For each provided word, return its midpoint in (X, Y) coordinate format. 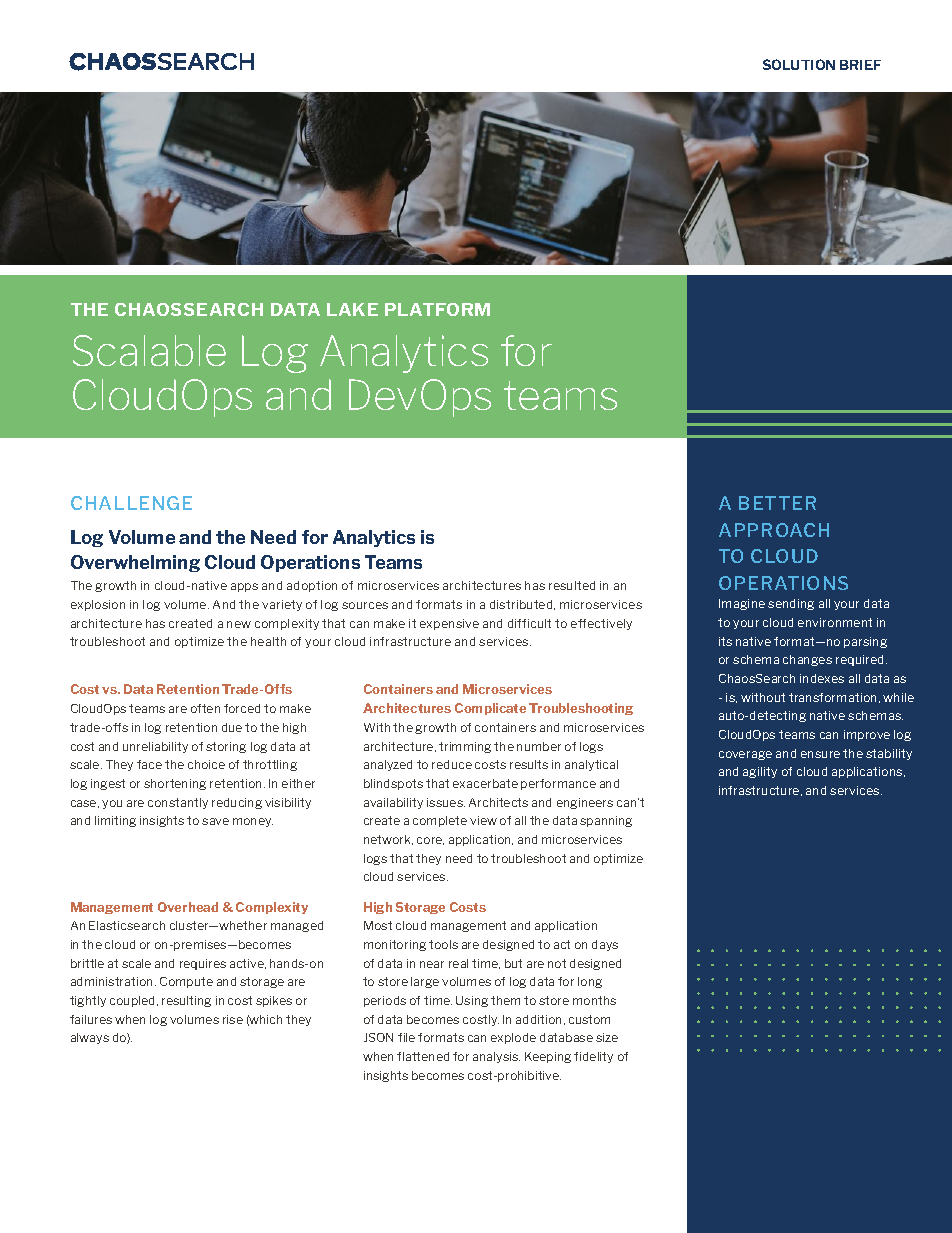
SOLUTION (799, 64)
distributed (522, 605)
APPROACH (774, 530)
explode (513, 1038)
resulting (186, 1001)
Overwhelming (135, 563)
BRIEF (860, 65)
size (607, 1037)
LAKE (352, 309)
